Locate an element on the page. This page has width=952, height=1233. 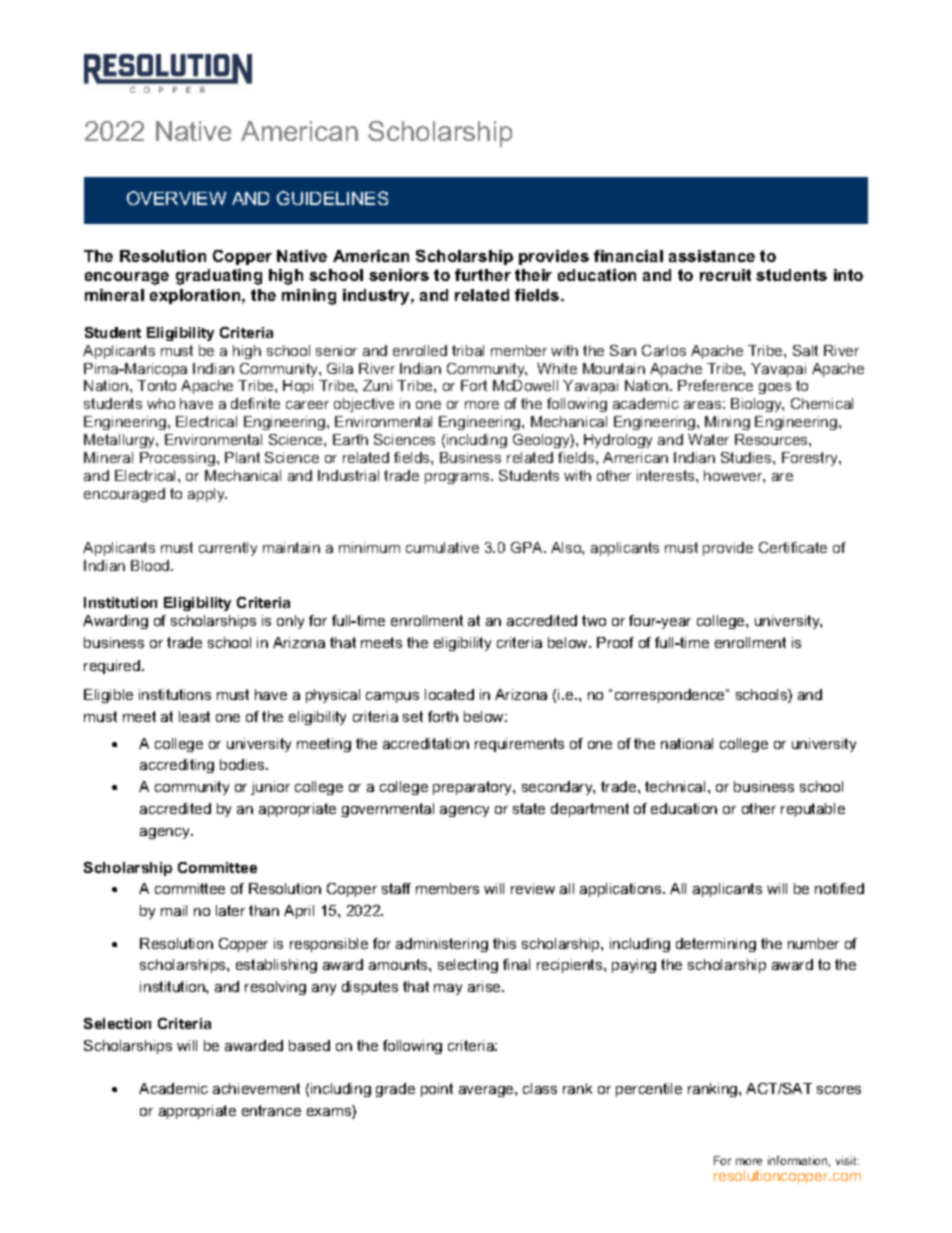
further is located at coordinates (483, 275).
